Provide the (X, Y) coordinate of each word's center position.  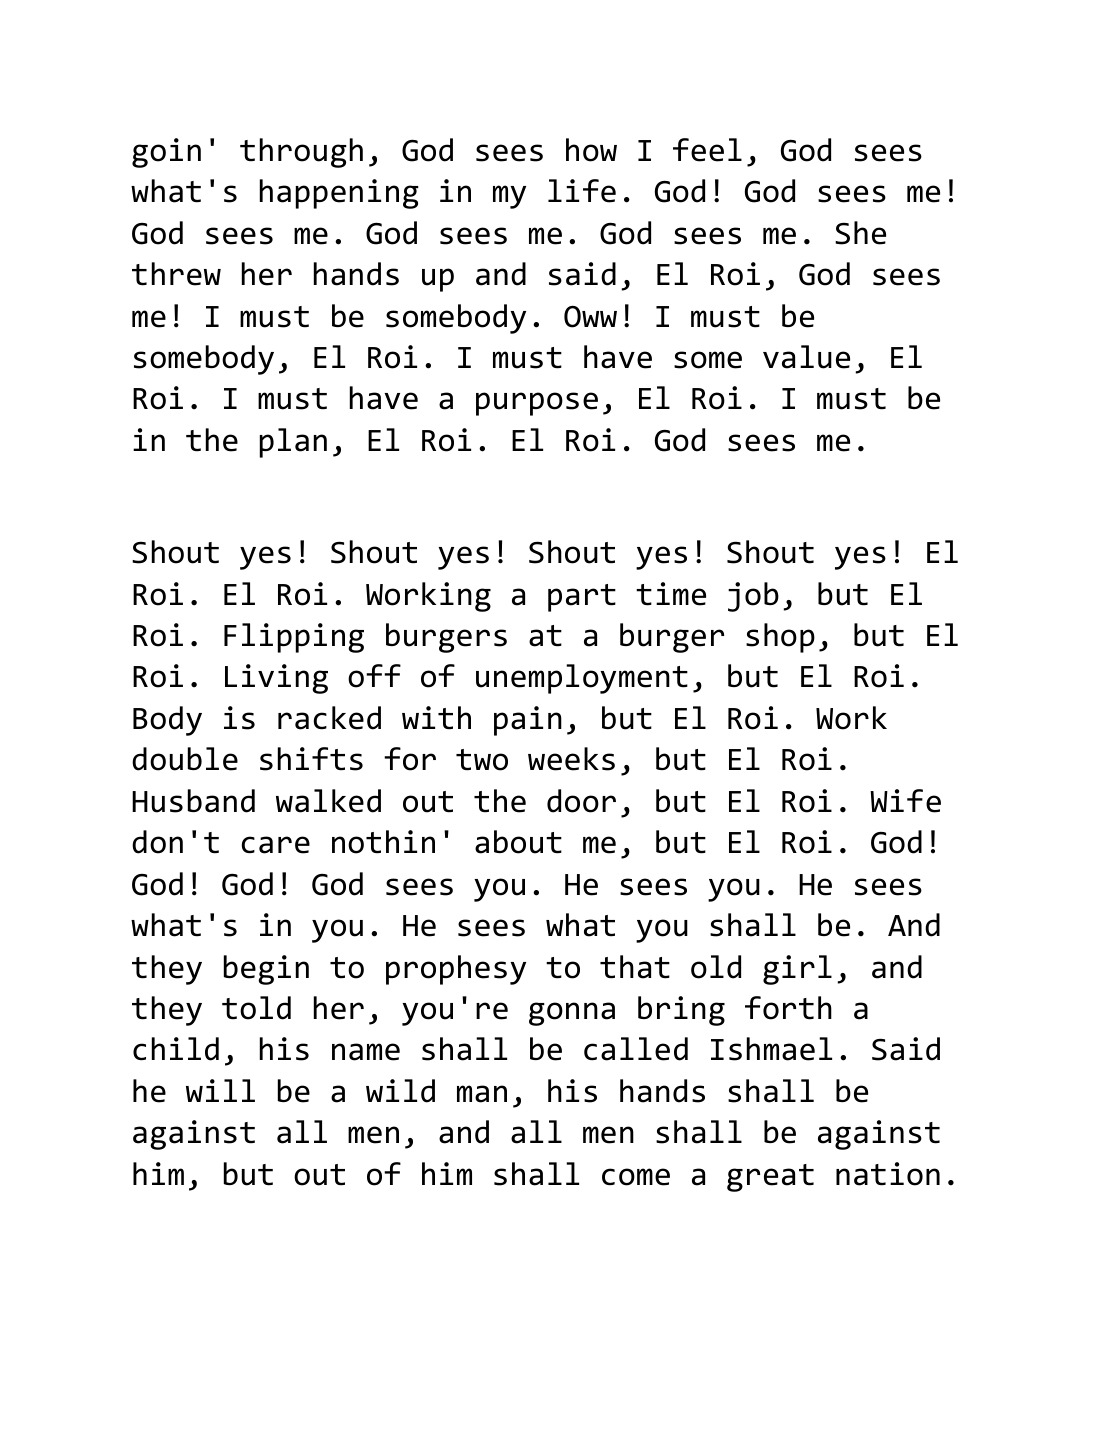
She (860, 233)
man (482, 1094)
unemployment (582, 679)
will (220, 1090)
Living (276, 679)
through (301, 153)
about (518, 842)
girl (797, 970)
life (582, 191)
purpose (537, 404)
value (806, 357)
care (275, 845)
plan (293, 443)
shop (780, 638)
